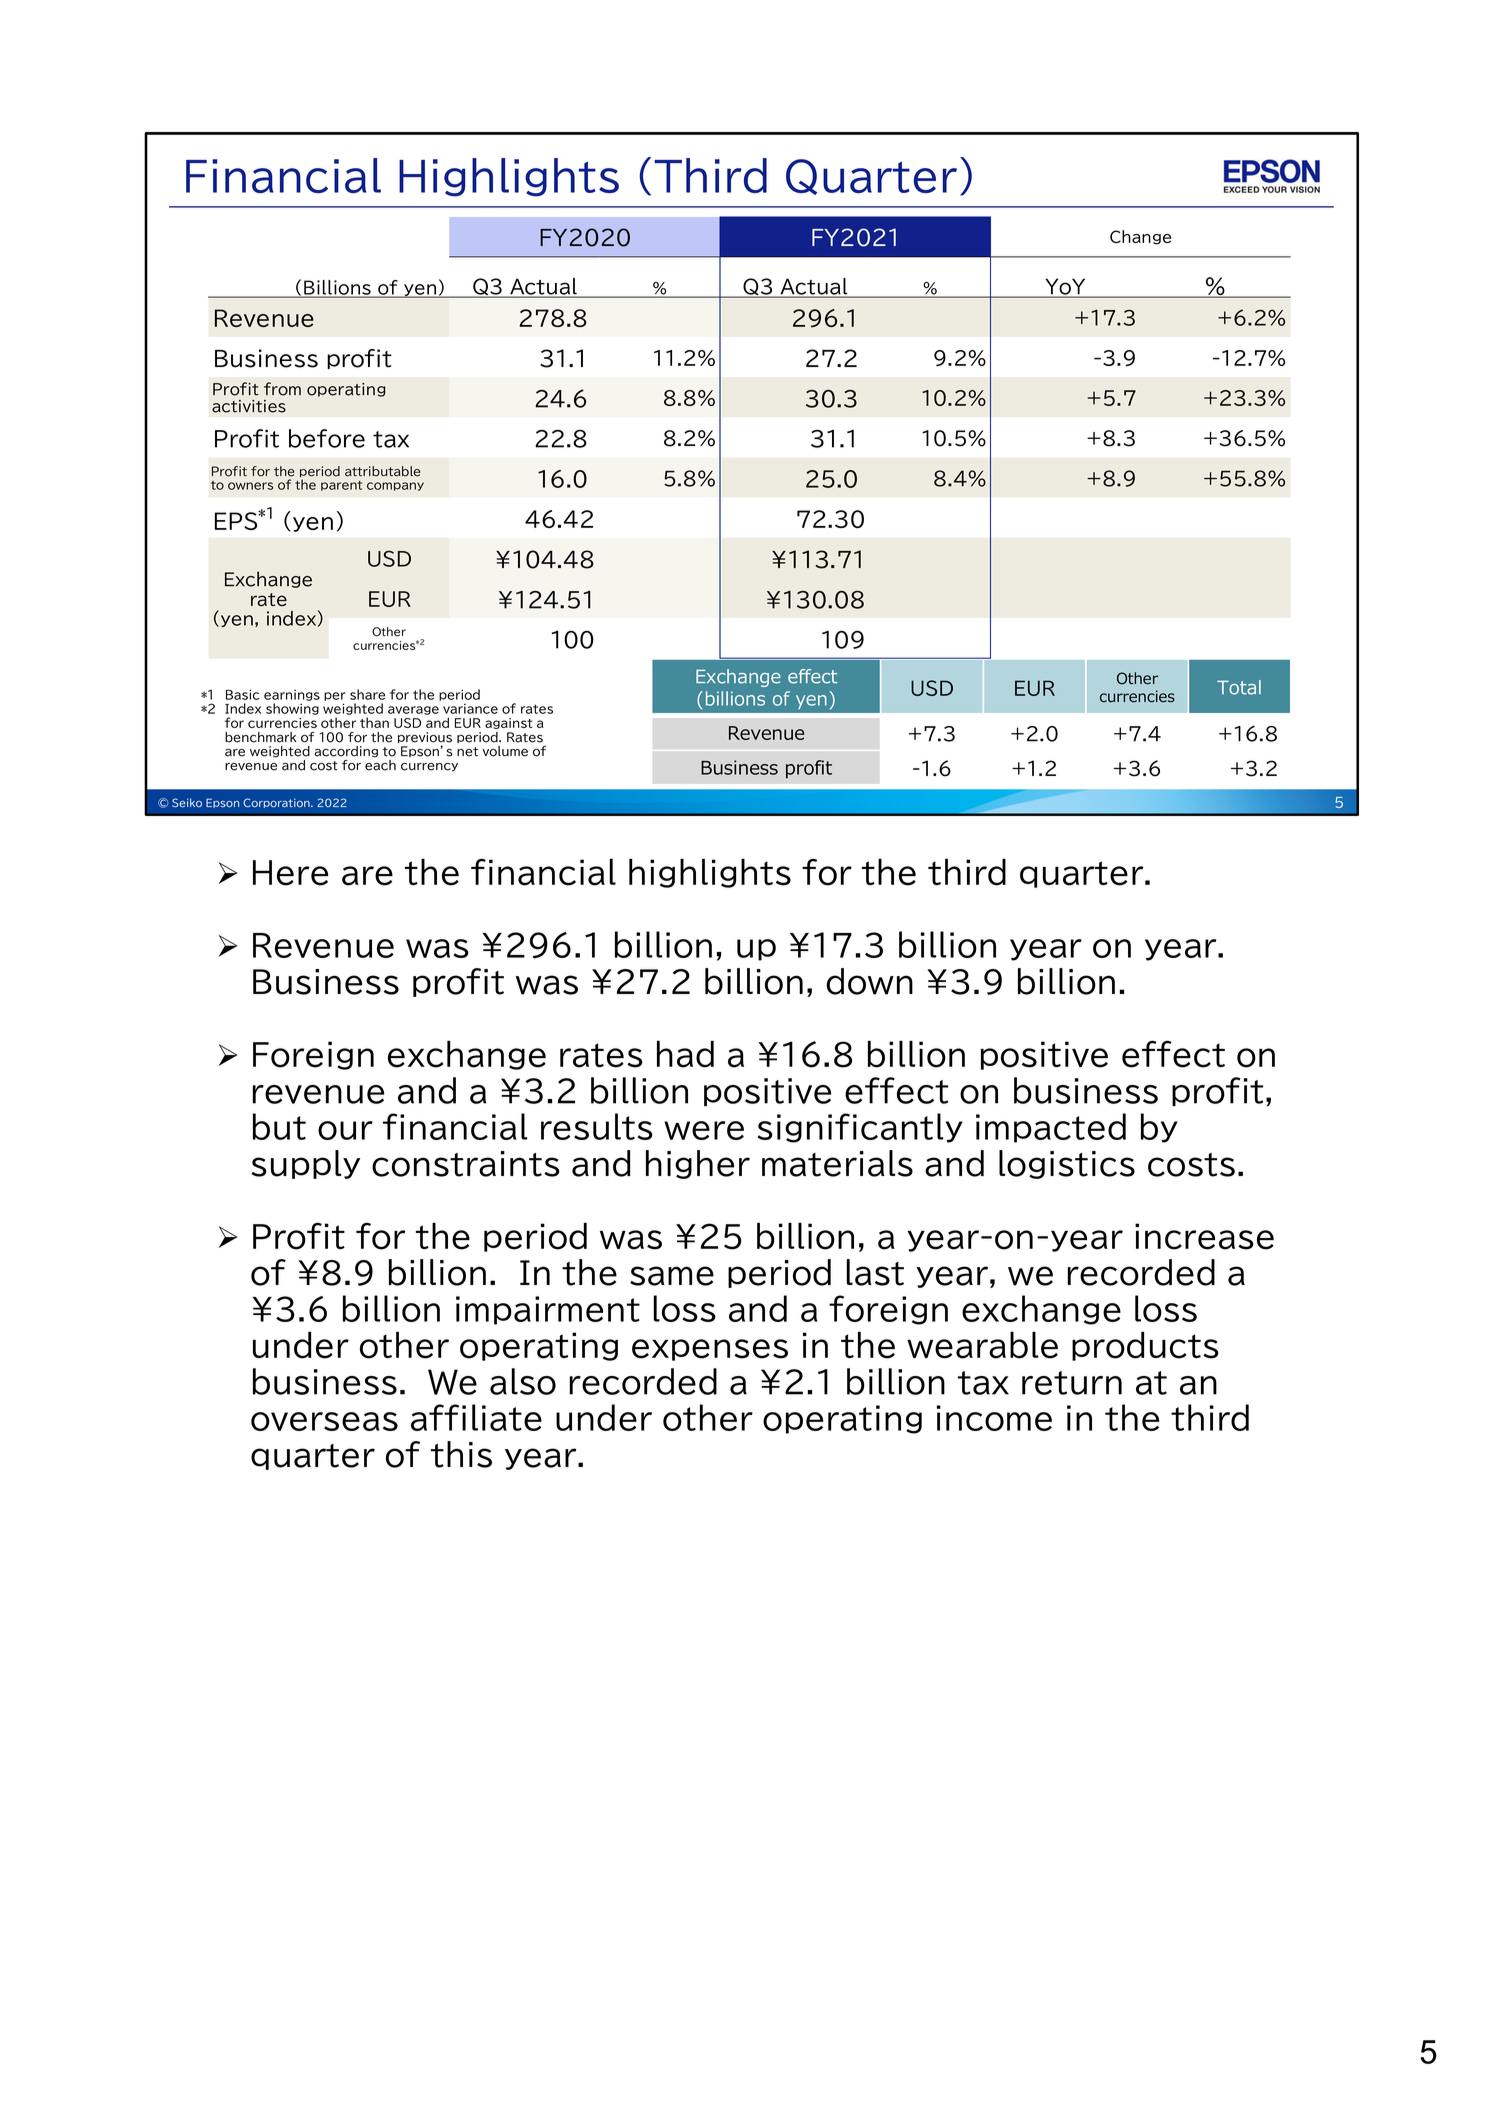 The image size is (1504, 2127). Describe the element at coordinates (869, 981) in the page. I see `down` at that location.
